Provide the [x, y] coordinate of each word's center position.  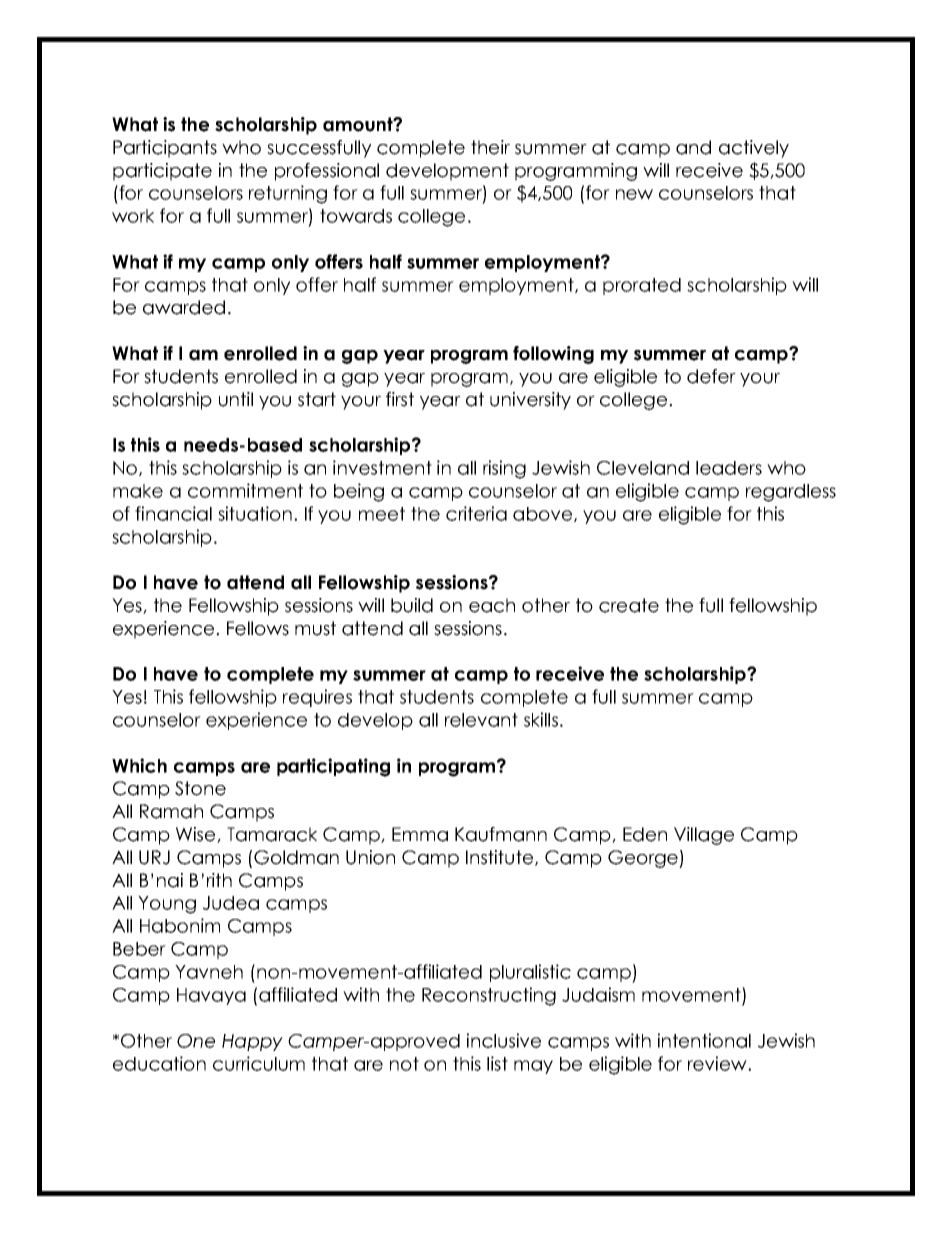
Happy [252, 1042]
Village [704, 836]
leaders [729, 468]
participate [162, 172]
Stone [200, 788]
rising [504, 469]
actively [754, 149]
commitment [245, 490]
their [490, 147]
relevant [481, 720]
